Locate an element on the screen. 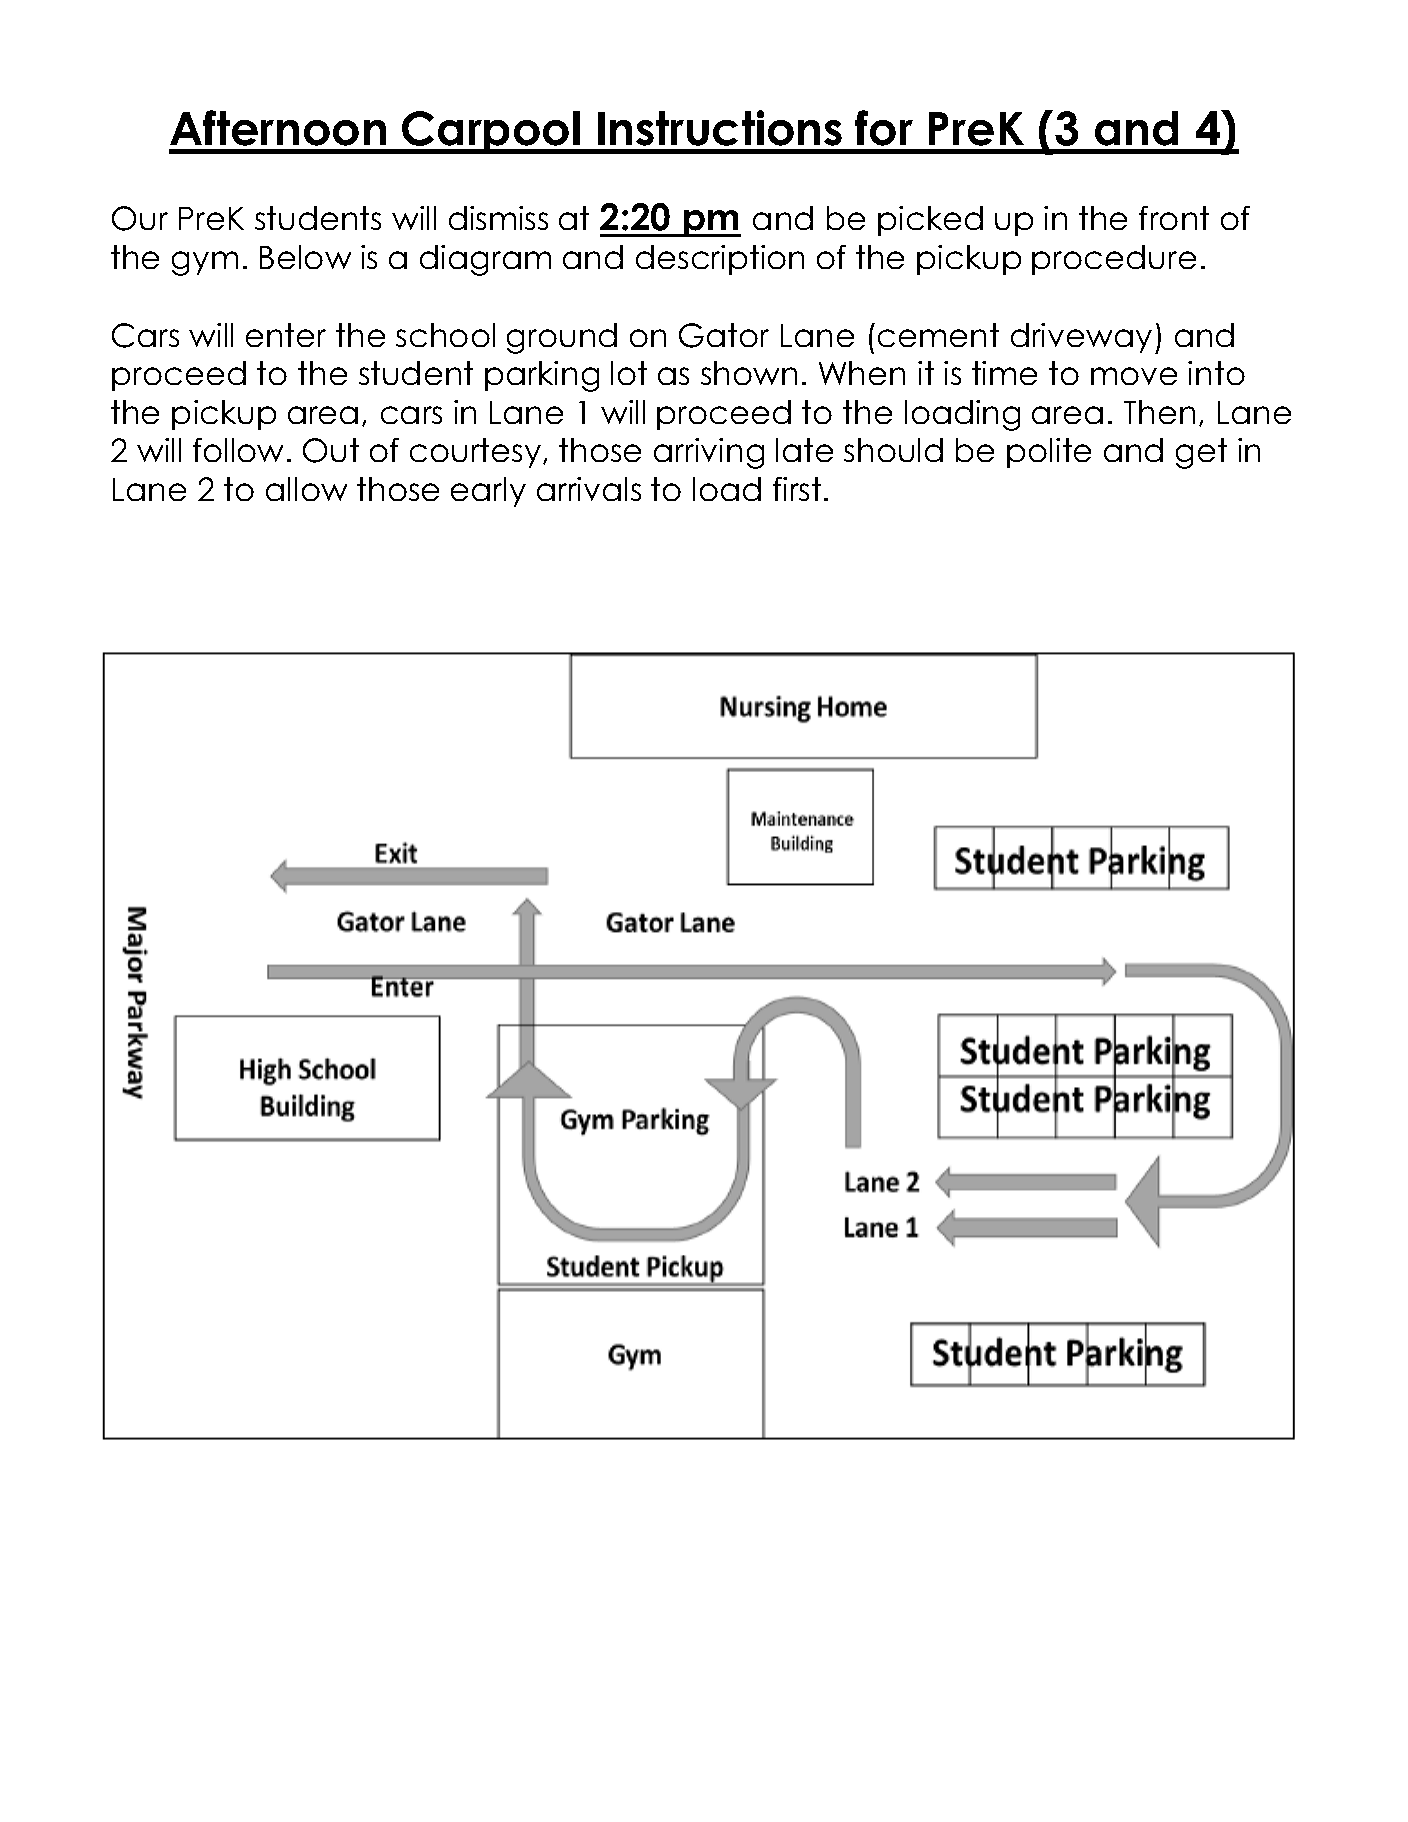 The image size is (1408, 1822). shown is located at coordinates (749, 373).
